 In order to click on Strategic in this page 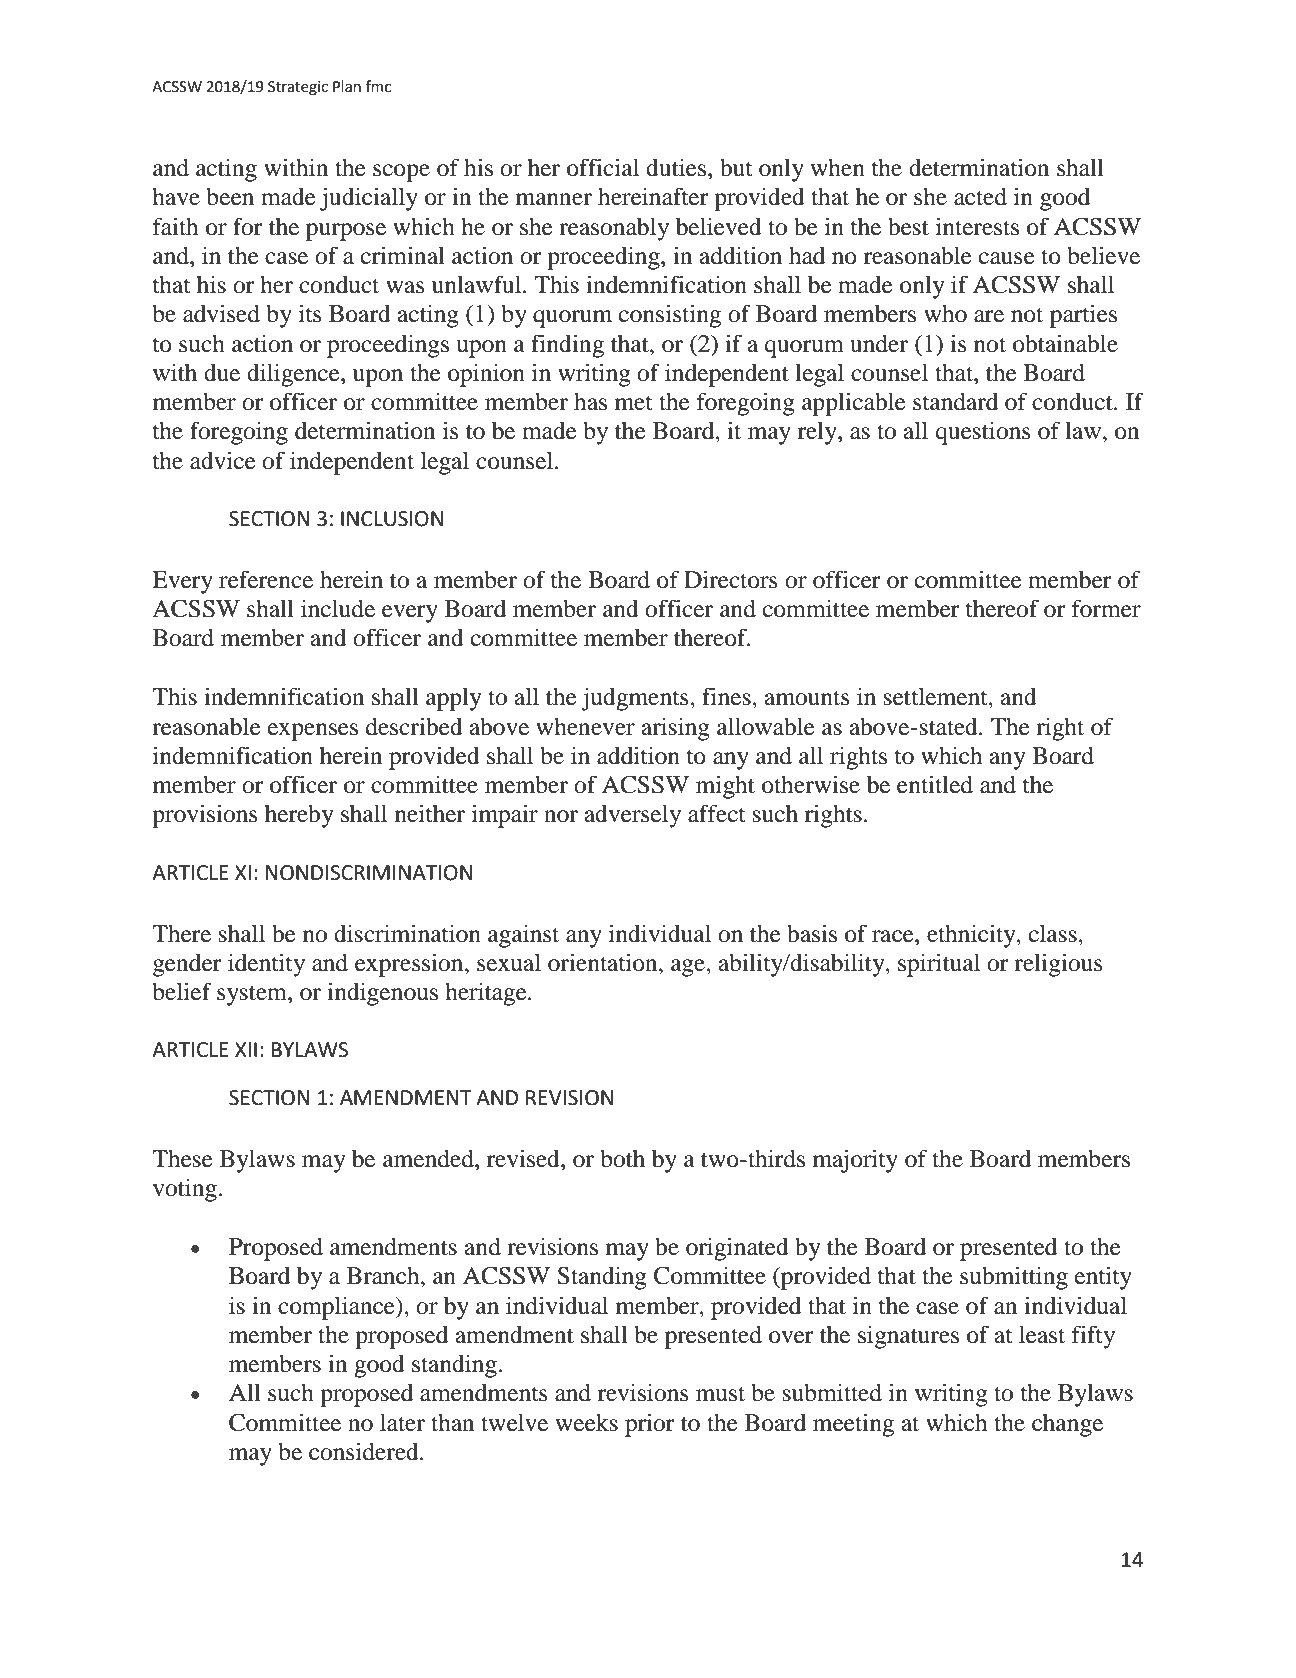, I will do `click(298, 88)`.
